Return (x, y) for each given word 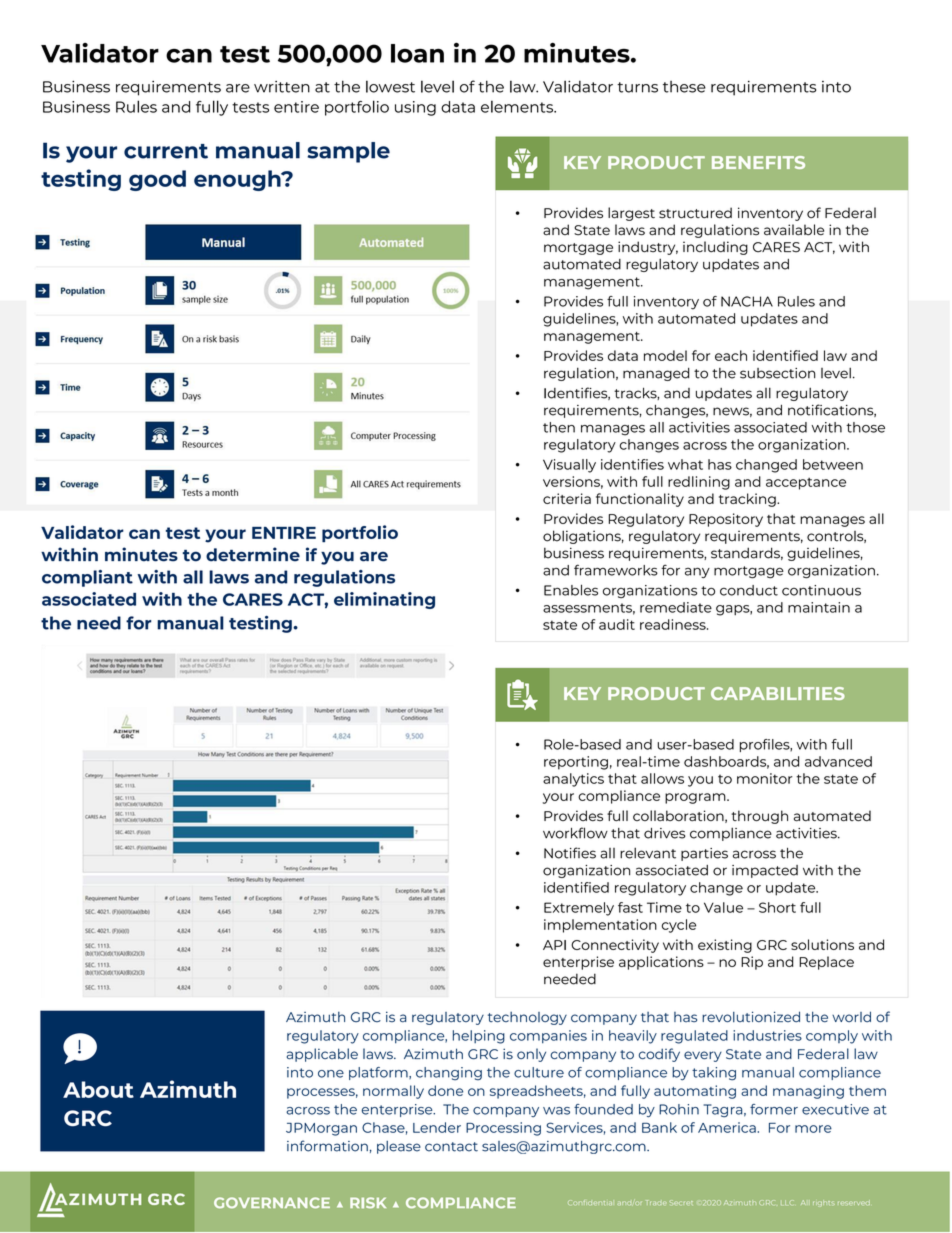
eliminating (384, 600)
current (166, 151)
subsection (777, 373)
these (684, 87)
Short (777, 907)
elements (518, 106)
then (559, 427)
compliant (87, 578)
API (554, 945)
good (157, 180)
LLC (787, 1202)
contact (451, 1147)
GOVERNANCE (272, 1202)
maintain (819, 607)
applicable (322, 1055)
